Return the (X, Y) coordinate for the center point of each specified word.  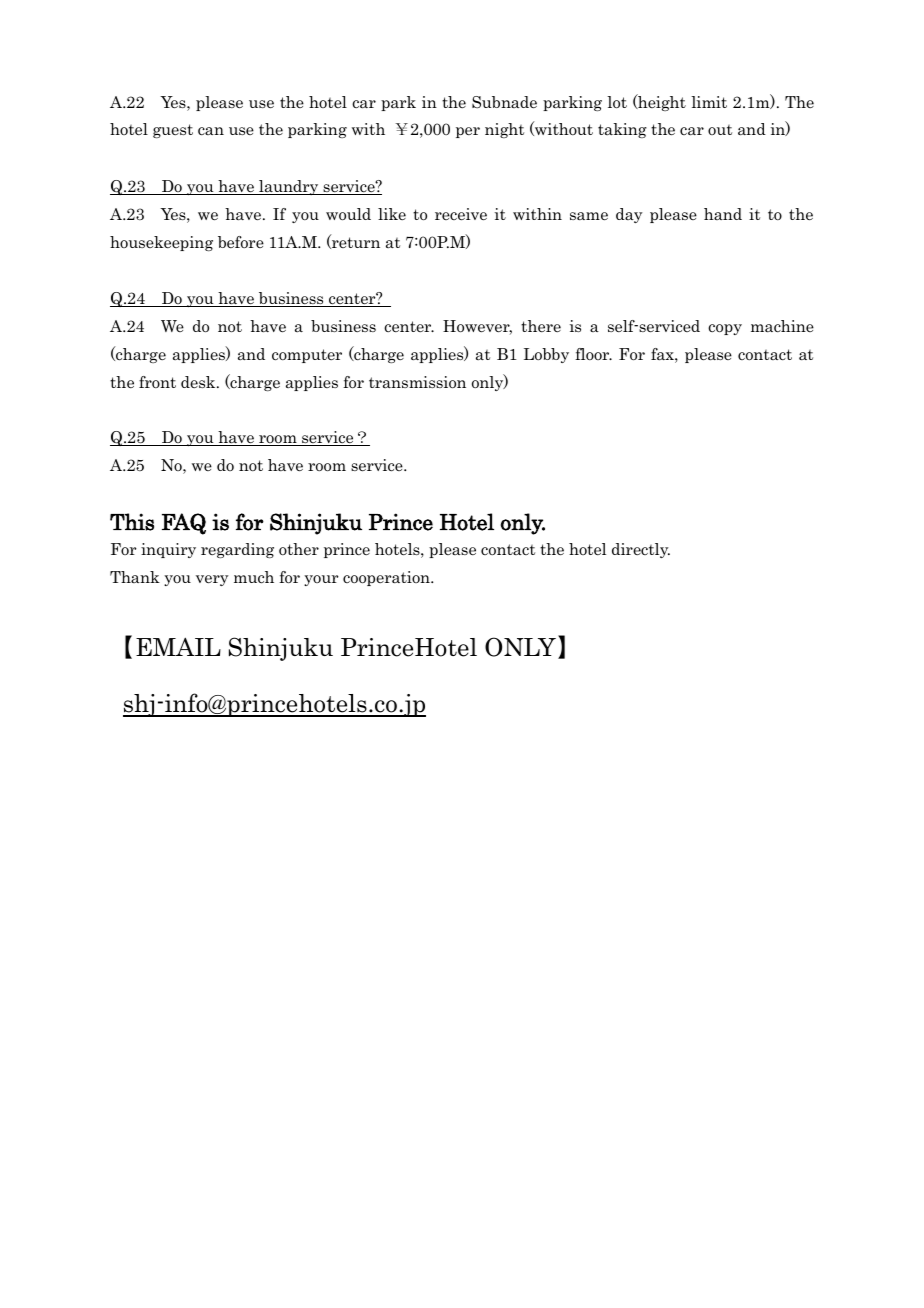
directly (641, 550)
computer (307, 356)
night (504, 130)
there (541, 326)
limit (709, 102)
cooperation (387, 578)
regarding (237, 550)
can (211, 131)
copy (725, 329)
